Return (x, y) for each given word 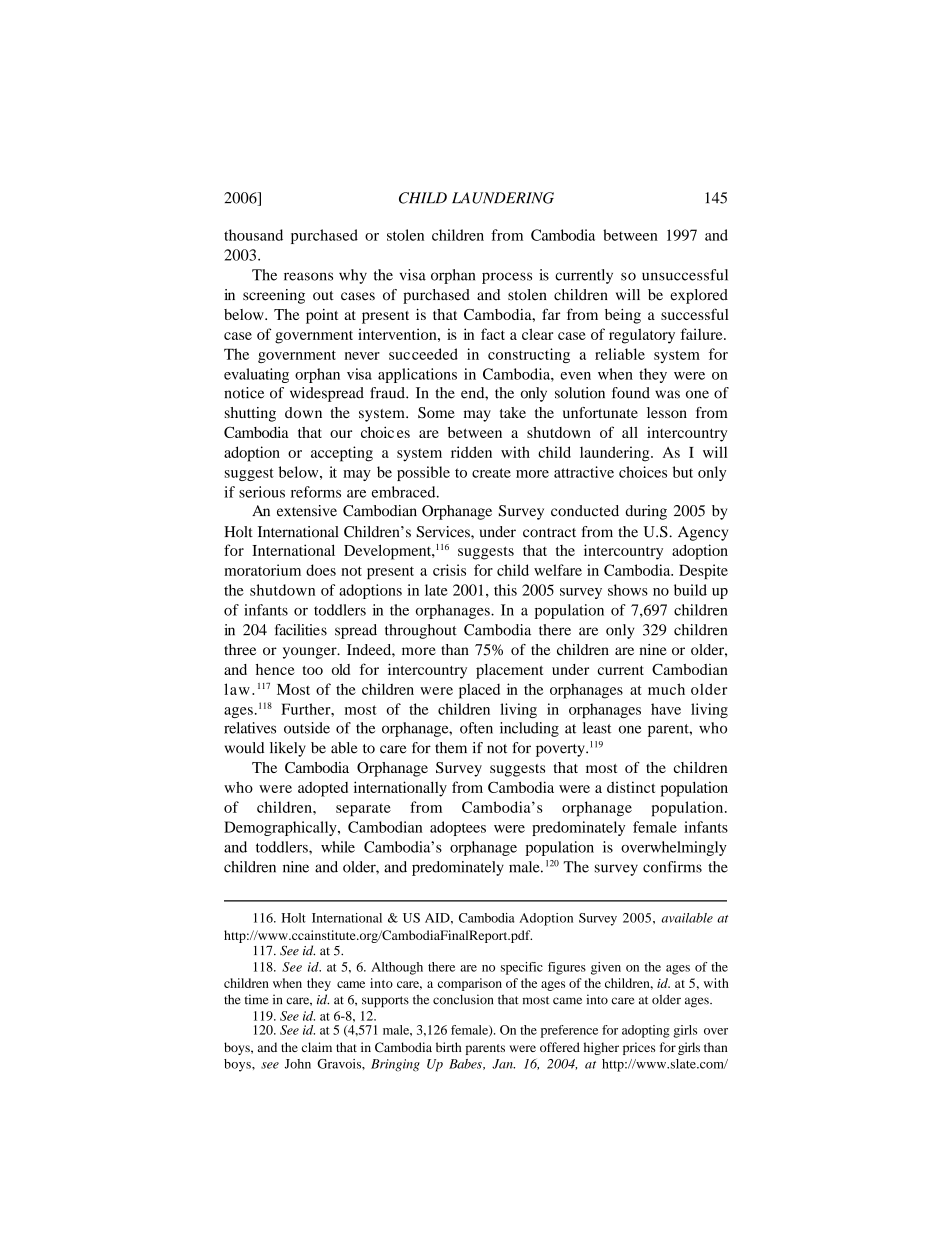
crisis (449, 570)
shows (628, 590)
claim (317, 1047)
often (476, 728)
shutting (250, 414)
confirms (672, 867)
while (338, 847)
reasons (308, 276)
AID (438, 918)
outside (307, 728)
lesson (667, 412)
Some (436, 413)
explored (699, 296)
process (507, 278)
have (666, 709)
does (321, 570)
